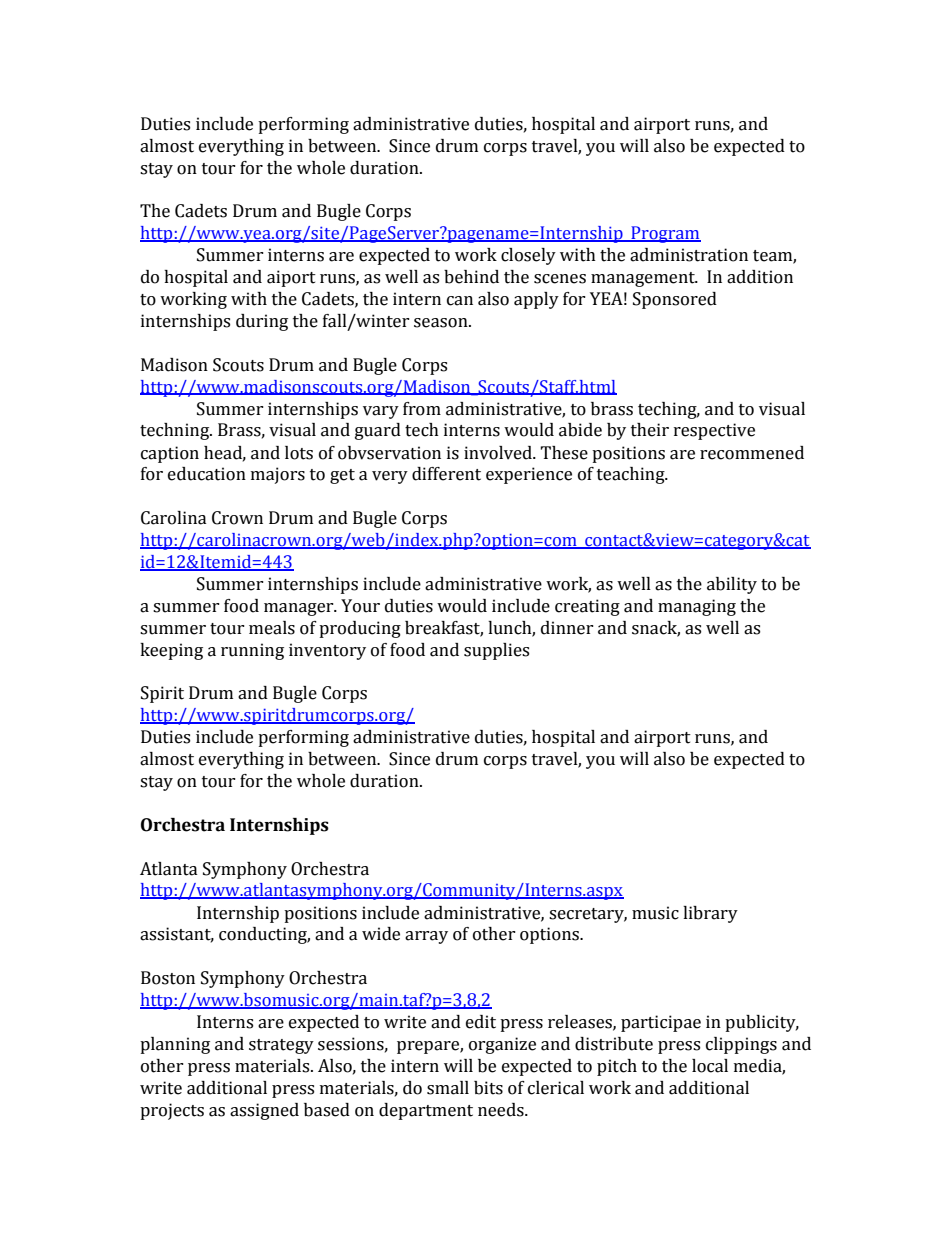 The width and height of the image is (952, 1233). I want to click on Sponsored, so click(675, 300).
